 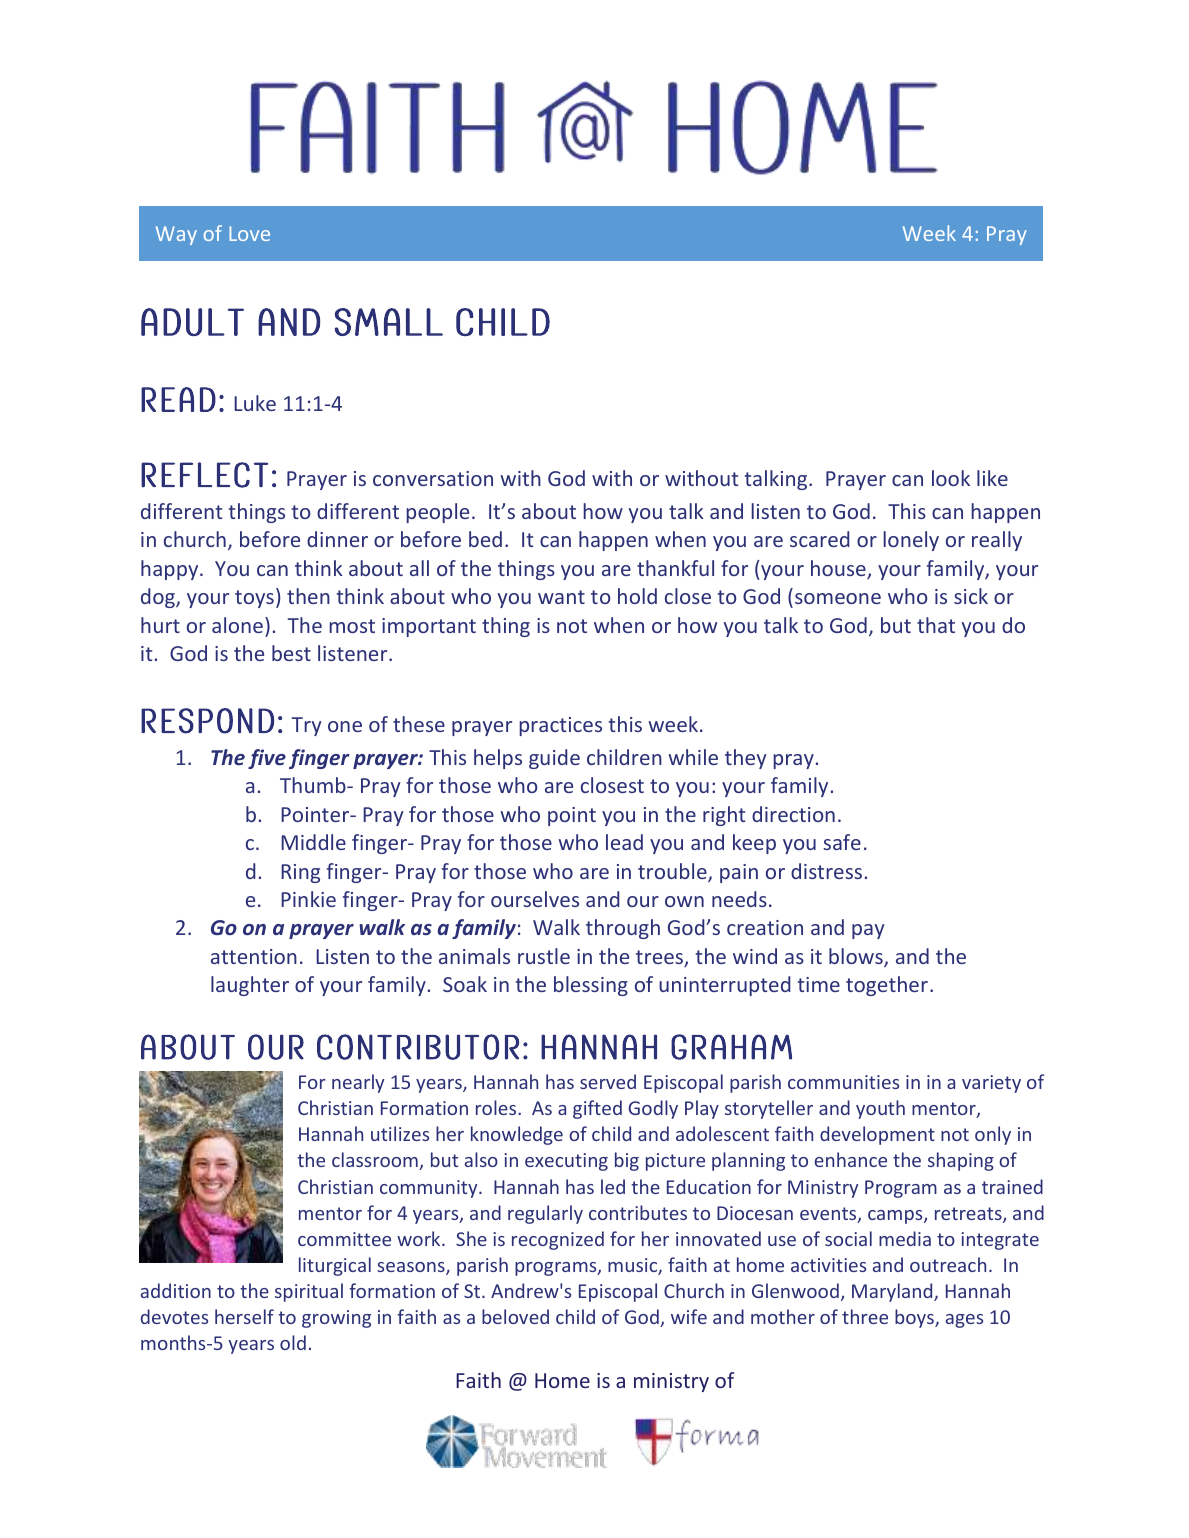 I want to click on recognized, so click(x=558, y=1240).
